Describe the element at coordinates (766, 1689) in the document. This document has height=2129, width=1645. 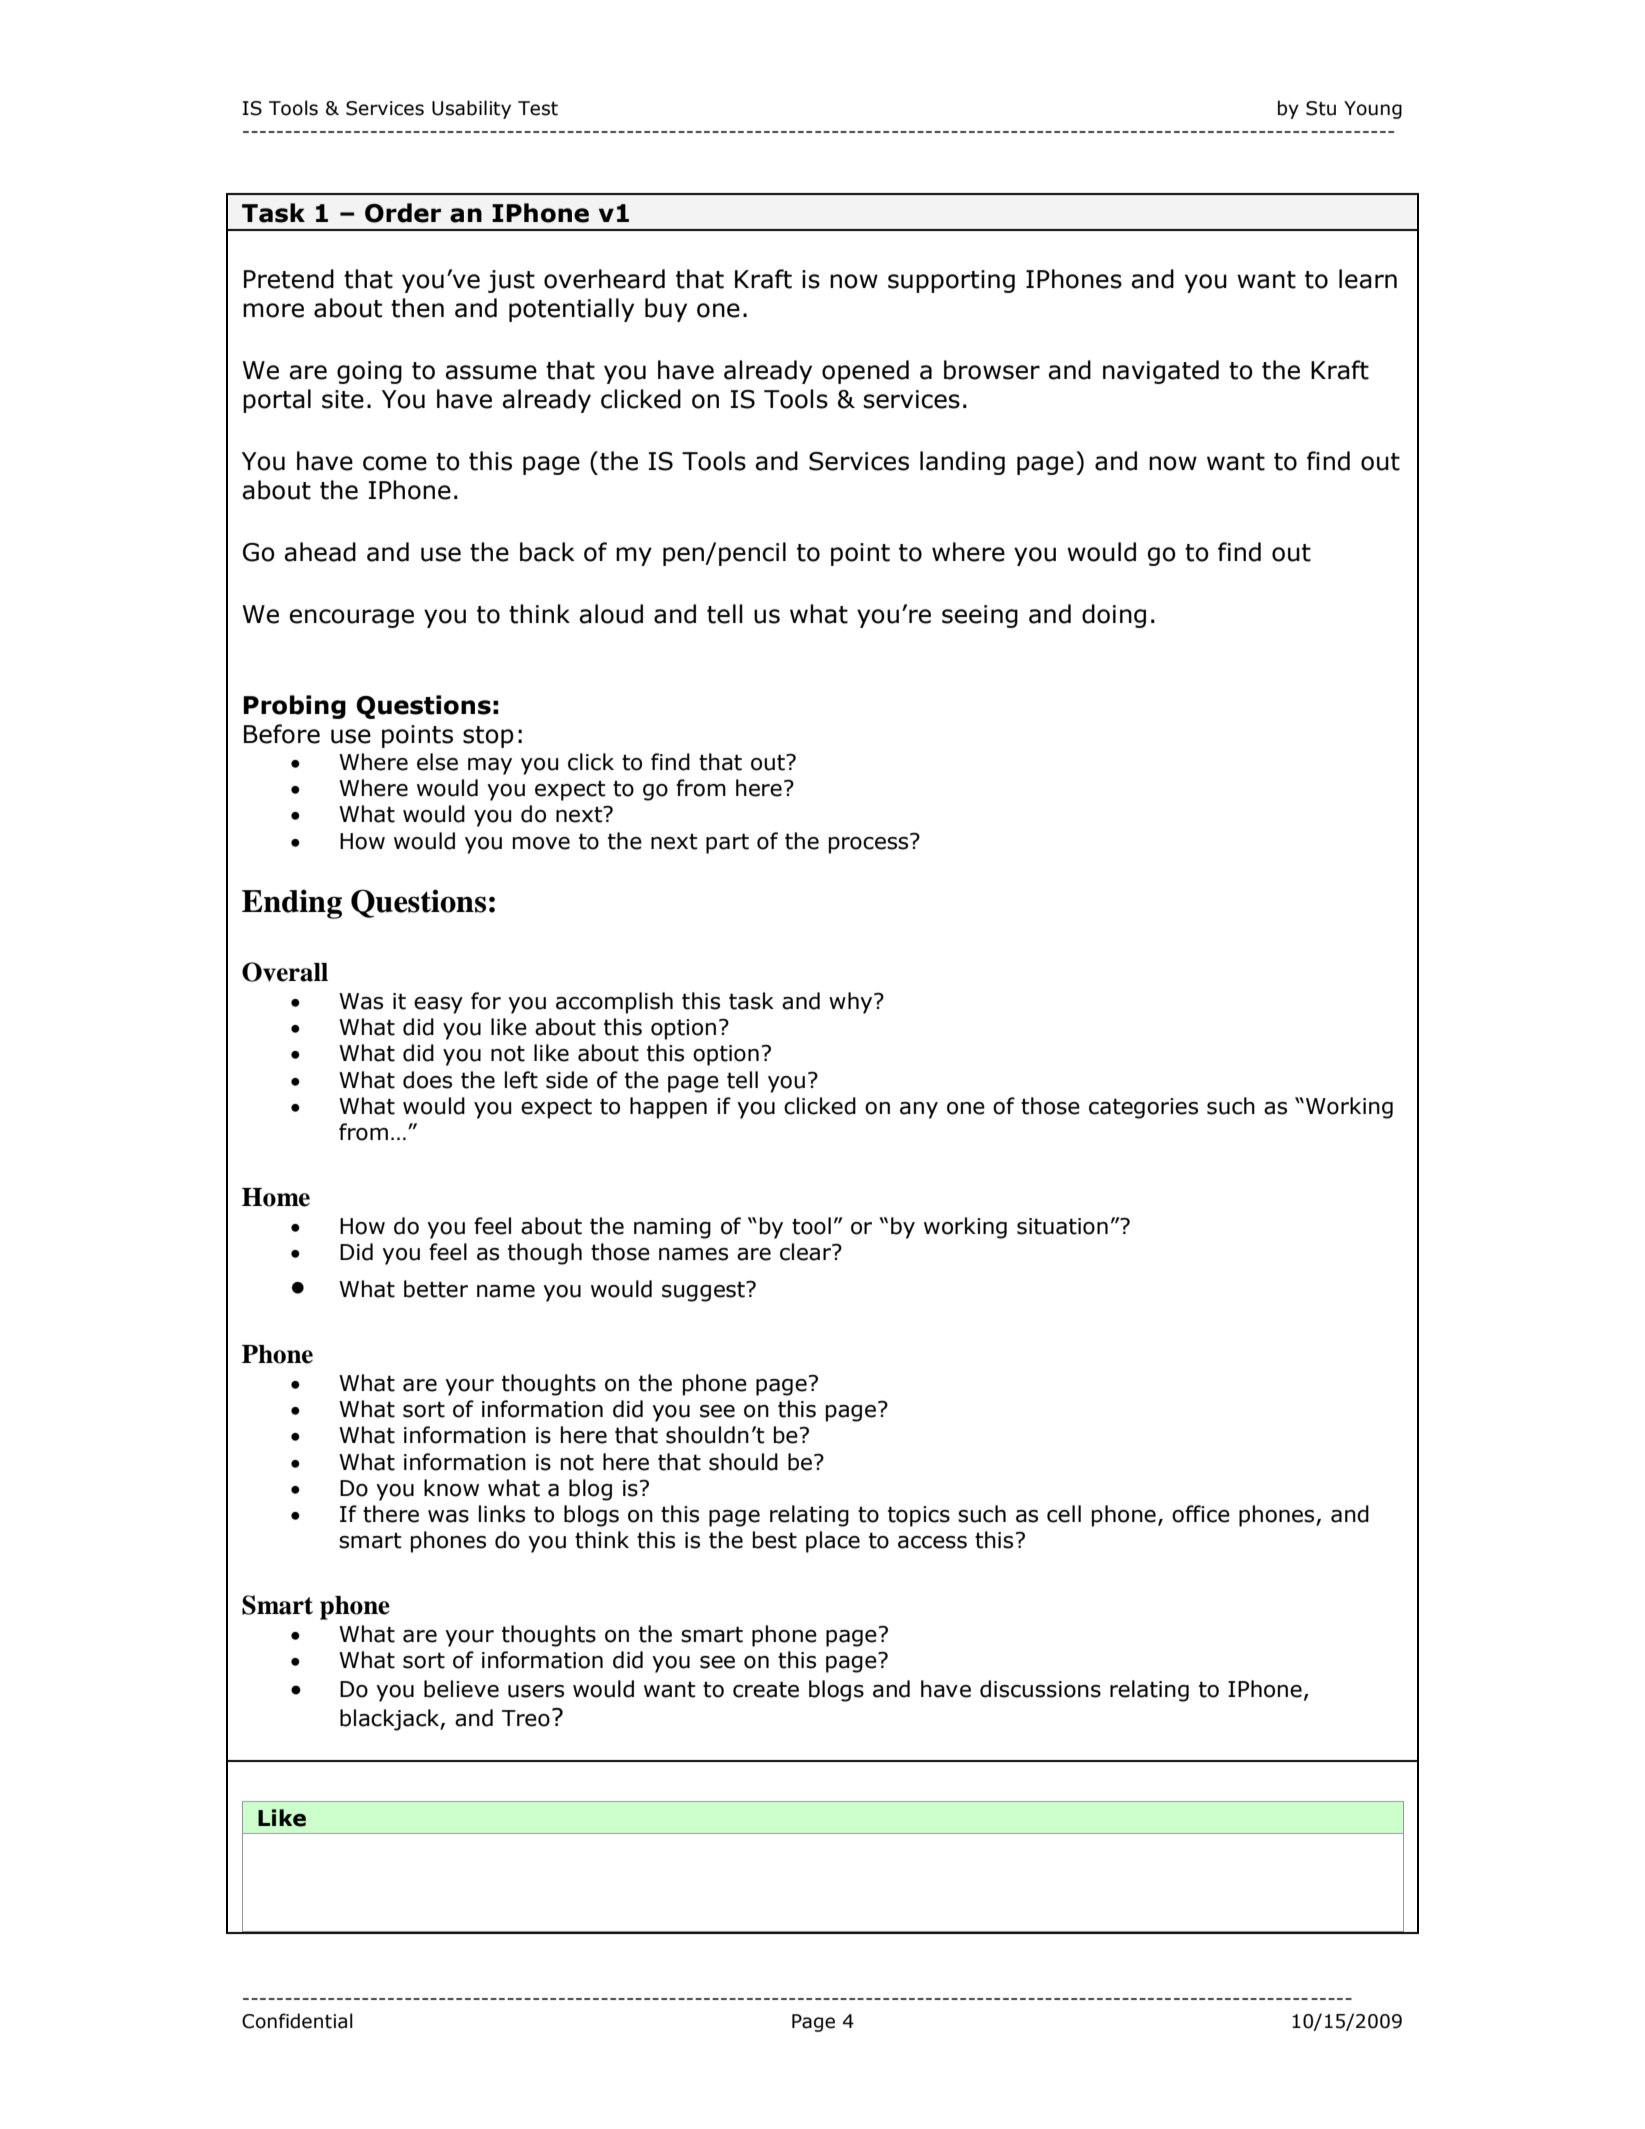
I see `create` at that location.
